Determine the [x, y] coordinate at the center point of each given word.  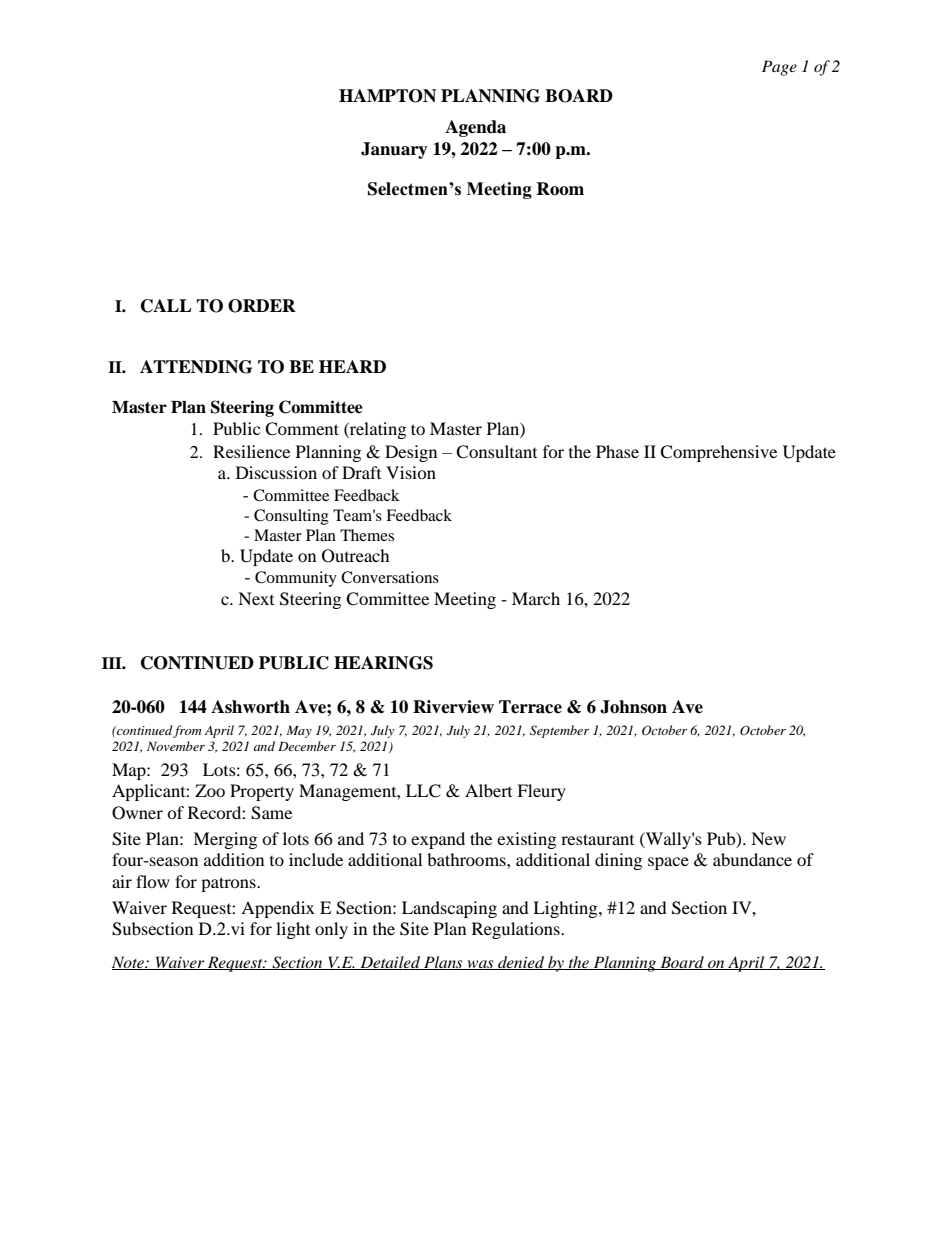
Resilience [251, 451]
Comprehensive [718, 453]
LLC [423, 791]
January [394, 150]
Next [256, 598]
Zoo [210, 790]
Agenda [475, 128]
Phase [617, 451]
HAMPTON [387, 96]
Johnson [633, 707]
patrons [229, 884]
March [536, 598]
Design [411, 453]
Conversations [390, 577]
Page [779, 68]
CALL [166, 306]
